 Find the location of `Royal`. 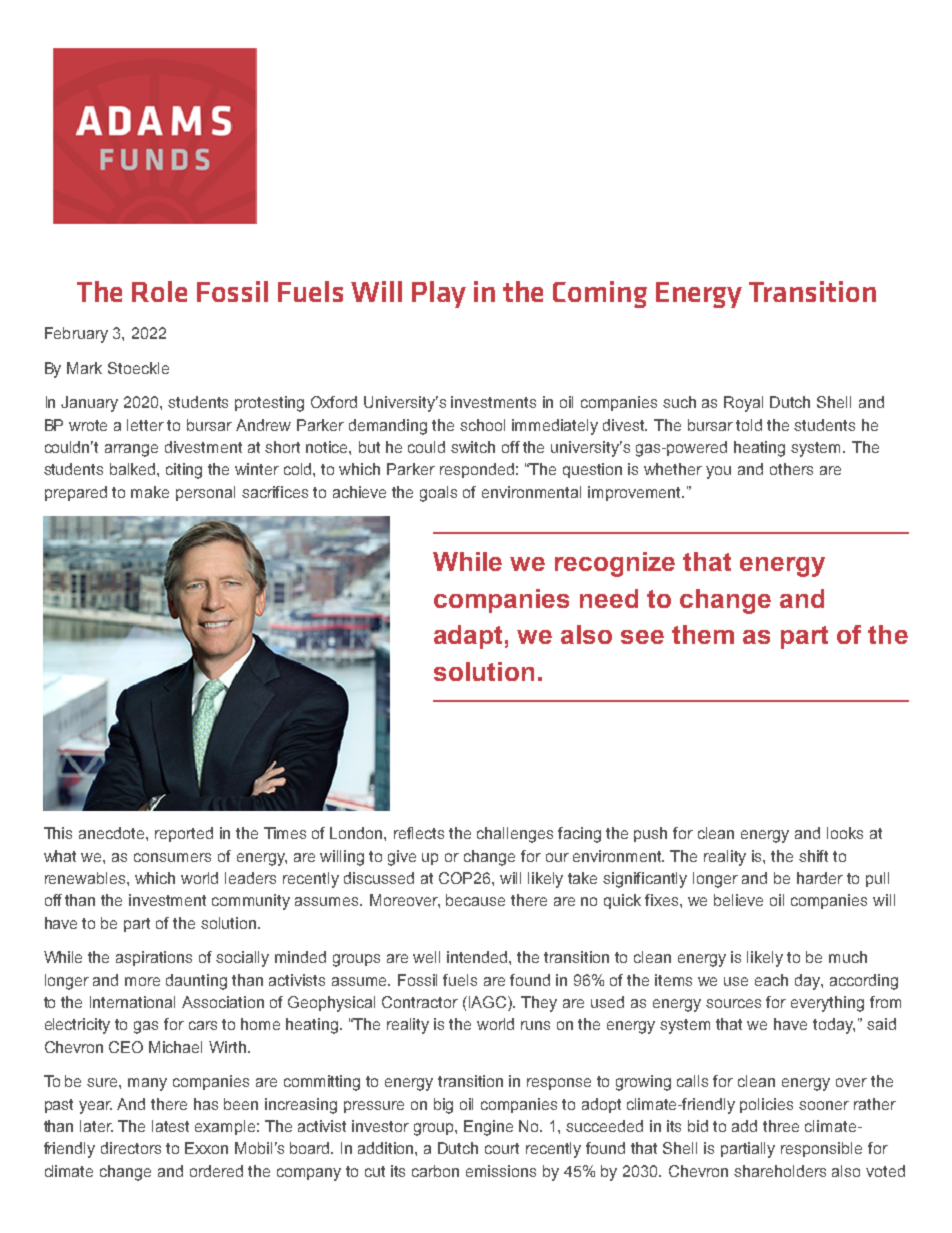

Royal is located at coordinates (743, 404).
